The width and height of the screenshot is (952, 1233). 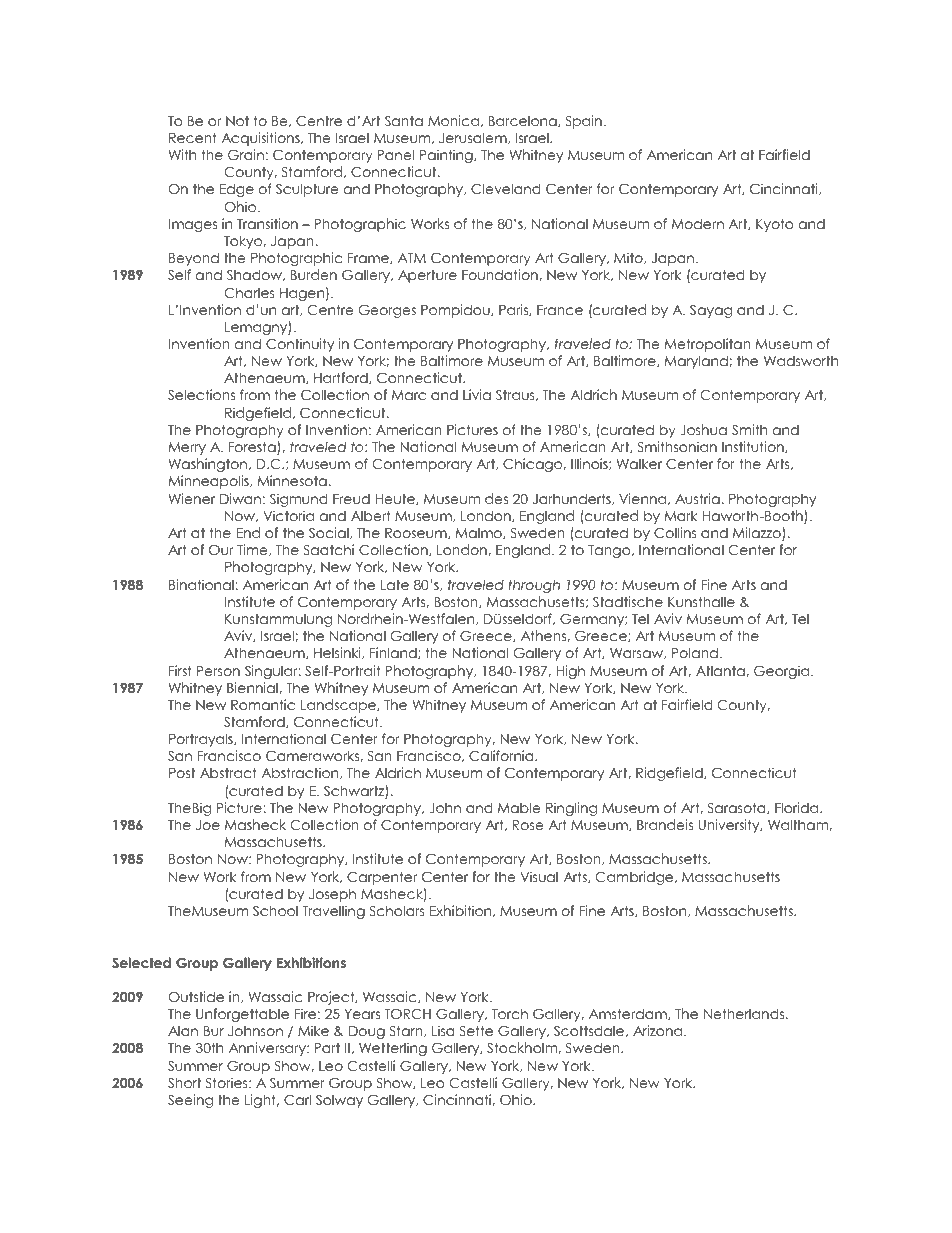 I want to click on Sarasota, so click(x=737, y=808).
